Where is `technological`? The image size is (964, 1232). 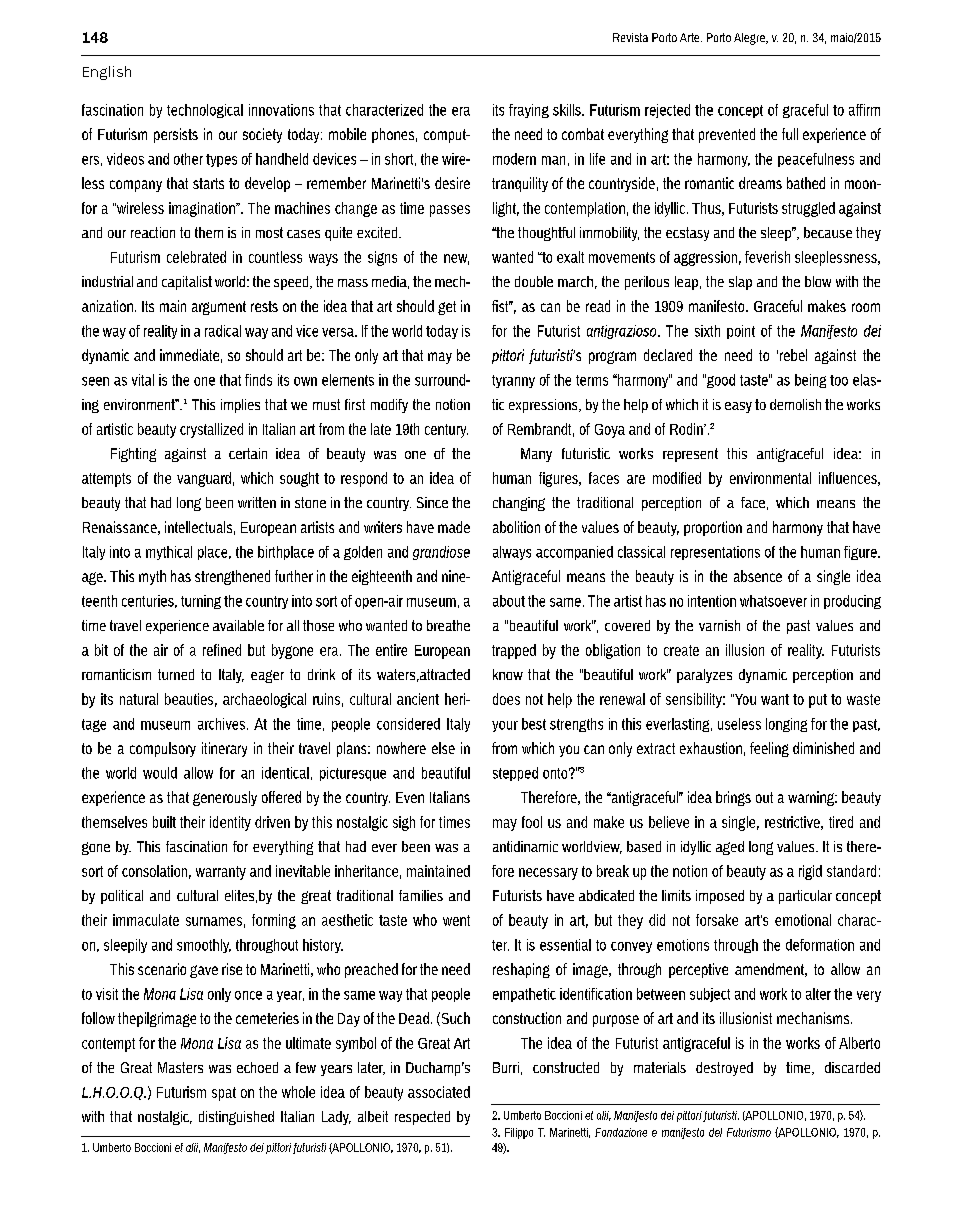 technological is located at coordinates (205, 111).
